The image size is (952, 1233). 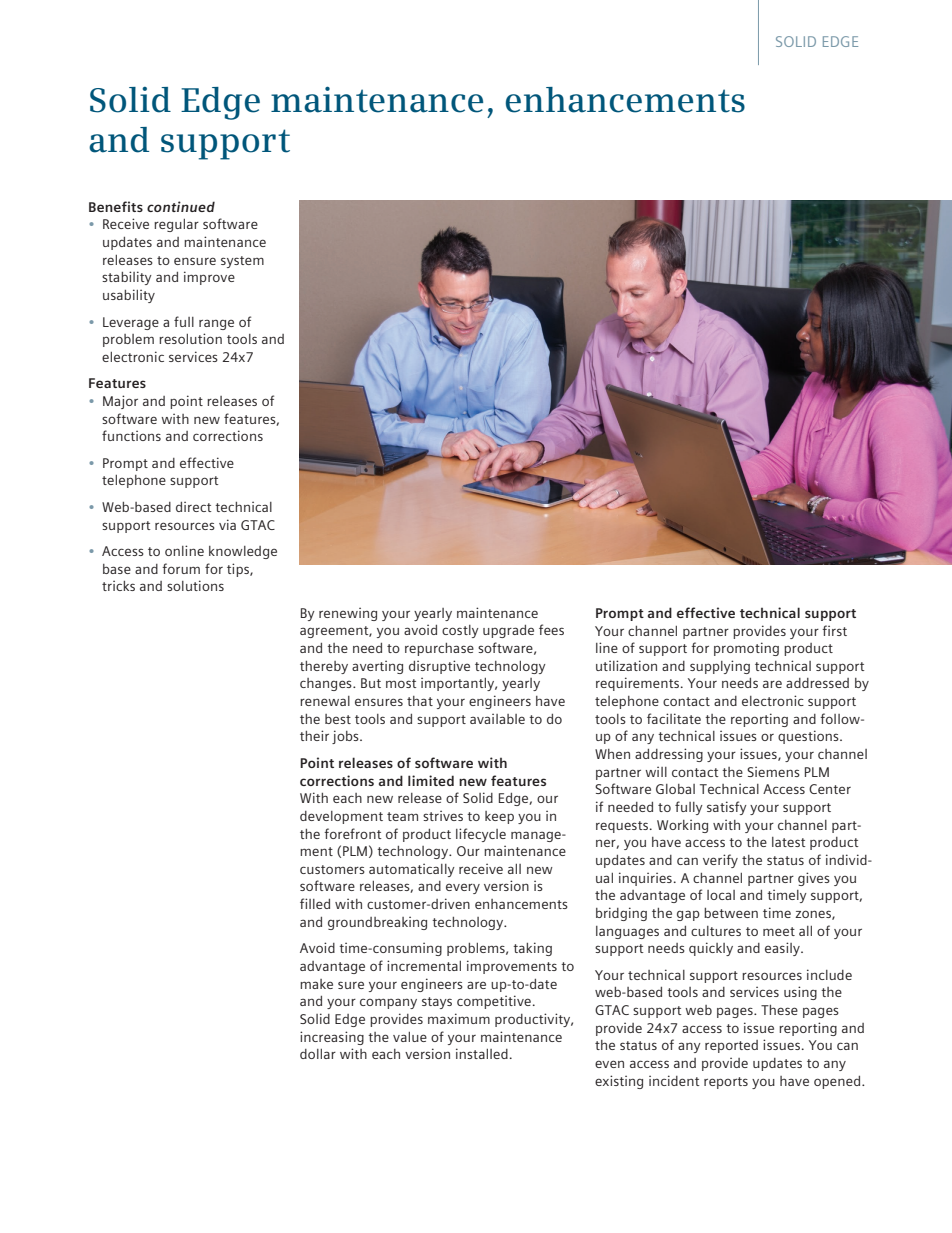 I want to click on installed, so click(x=482, y=1053).
